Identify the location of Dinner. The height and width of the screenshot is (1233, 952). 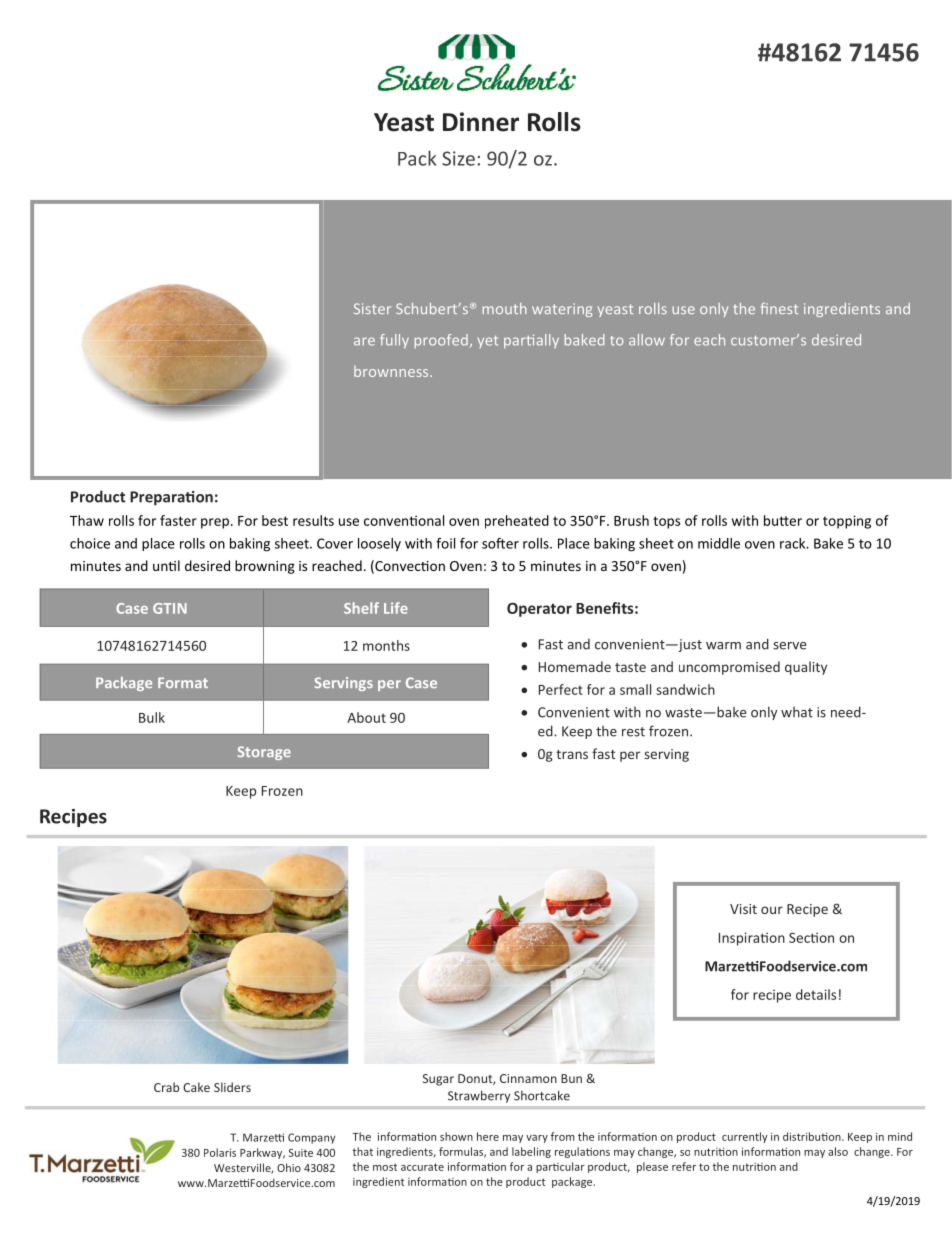
(481, 122).
